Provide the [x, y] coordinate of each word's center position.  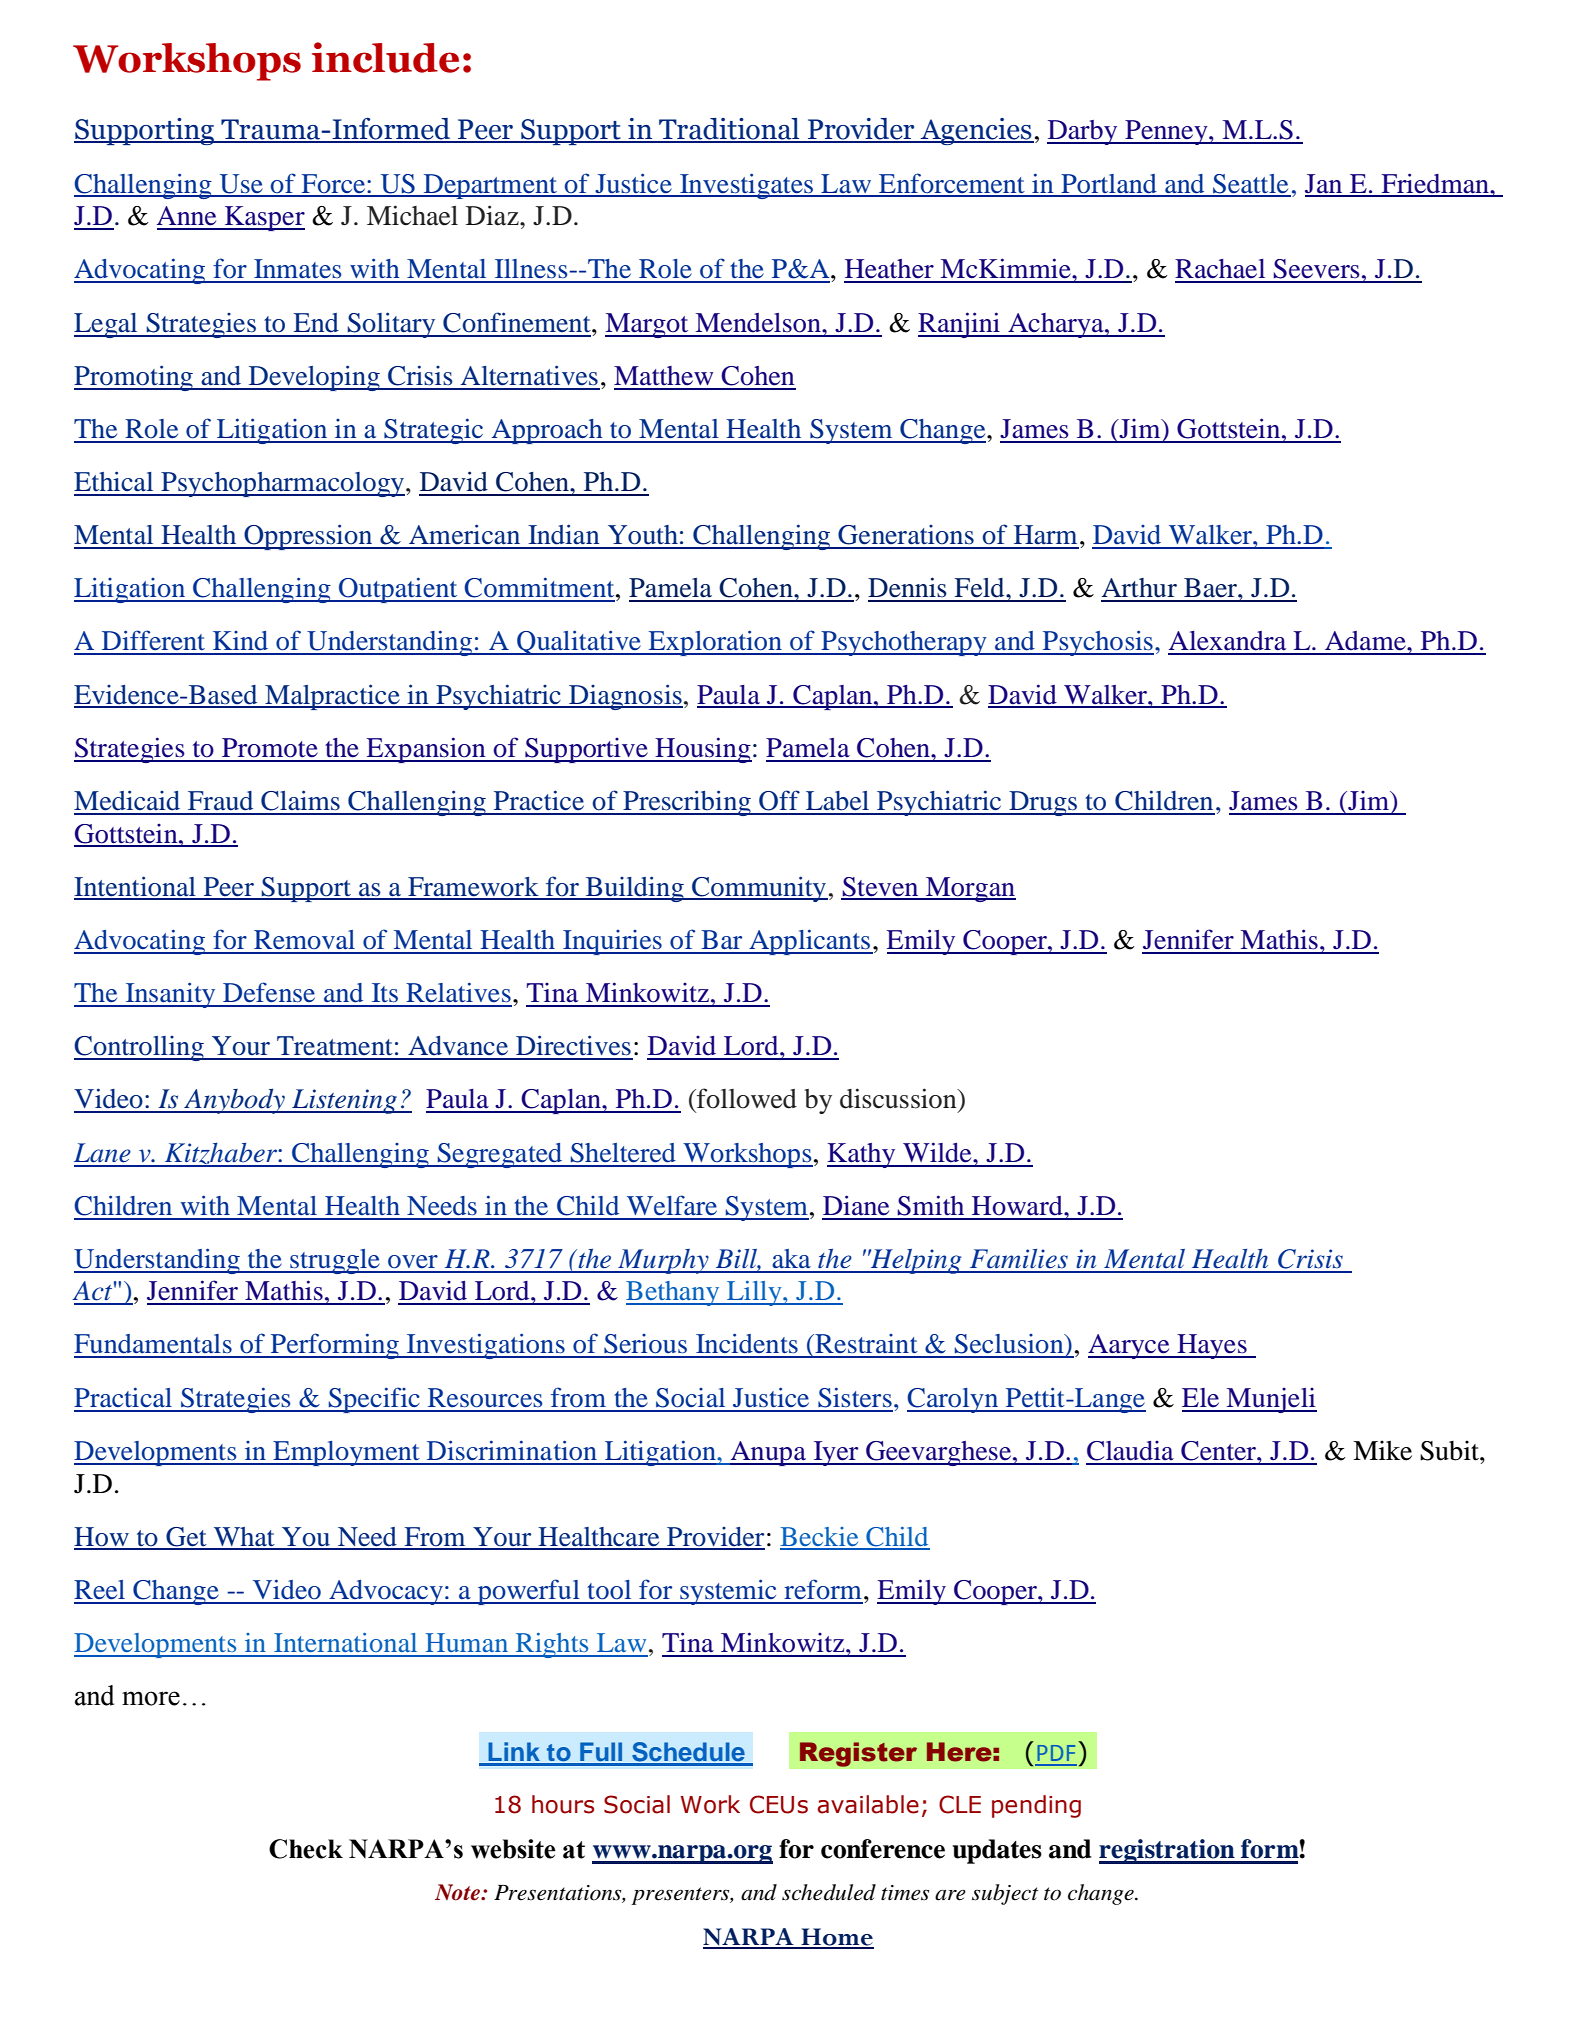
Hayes [1212, 1346]
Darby [1083, 132]
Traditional [729, 130]
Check [306, 1849]
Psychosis [1097, 643]
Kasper [264, 218]
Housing [702, 750]
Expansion [426, 750]
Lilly [754, 1293]
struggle [335, 1261]
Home [836, 1938]
